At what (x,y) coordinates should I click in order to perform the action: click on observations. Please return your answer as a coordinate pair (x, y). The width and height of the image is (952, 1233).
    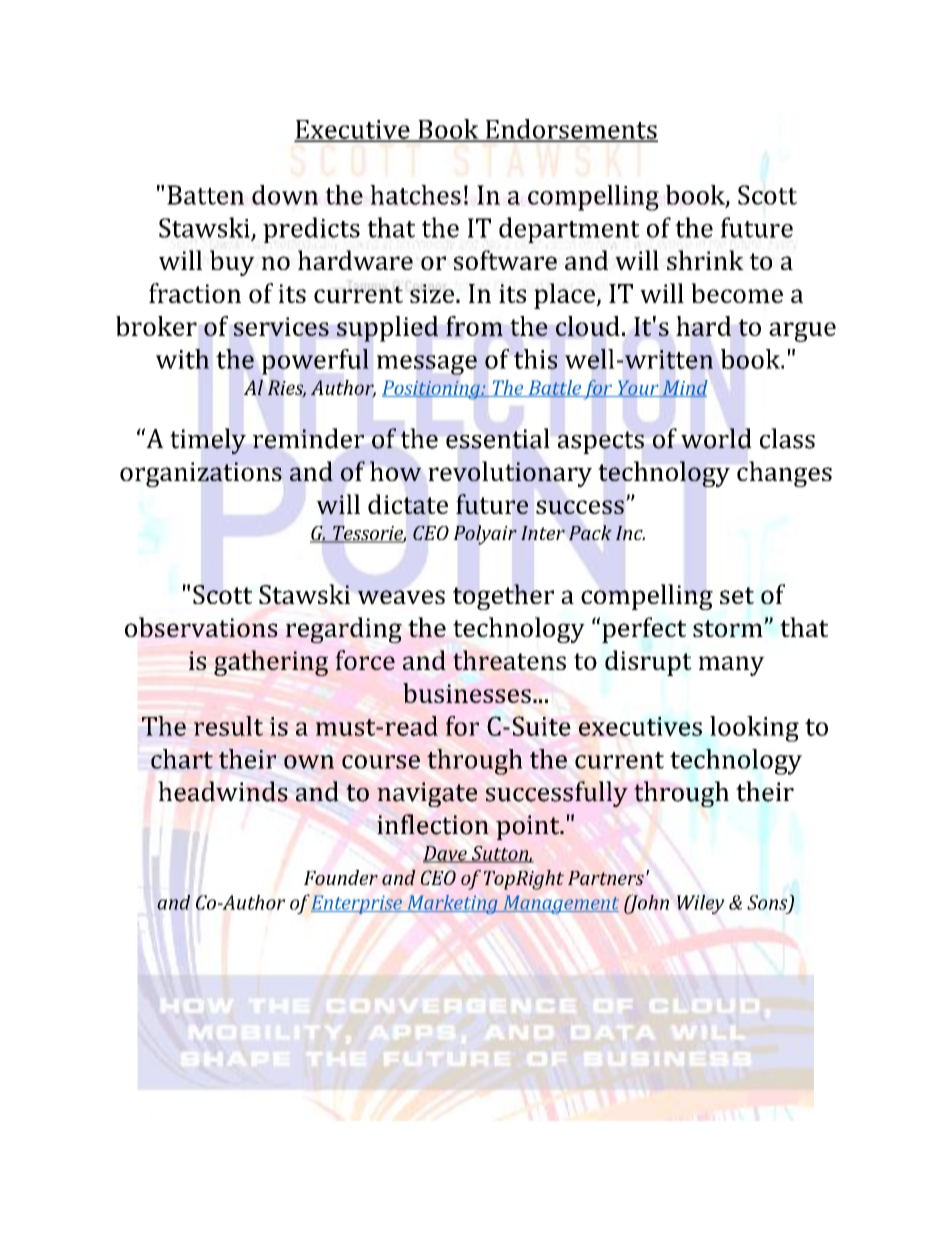
    Looking at the image, I should click on (201, 627).
